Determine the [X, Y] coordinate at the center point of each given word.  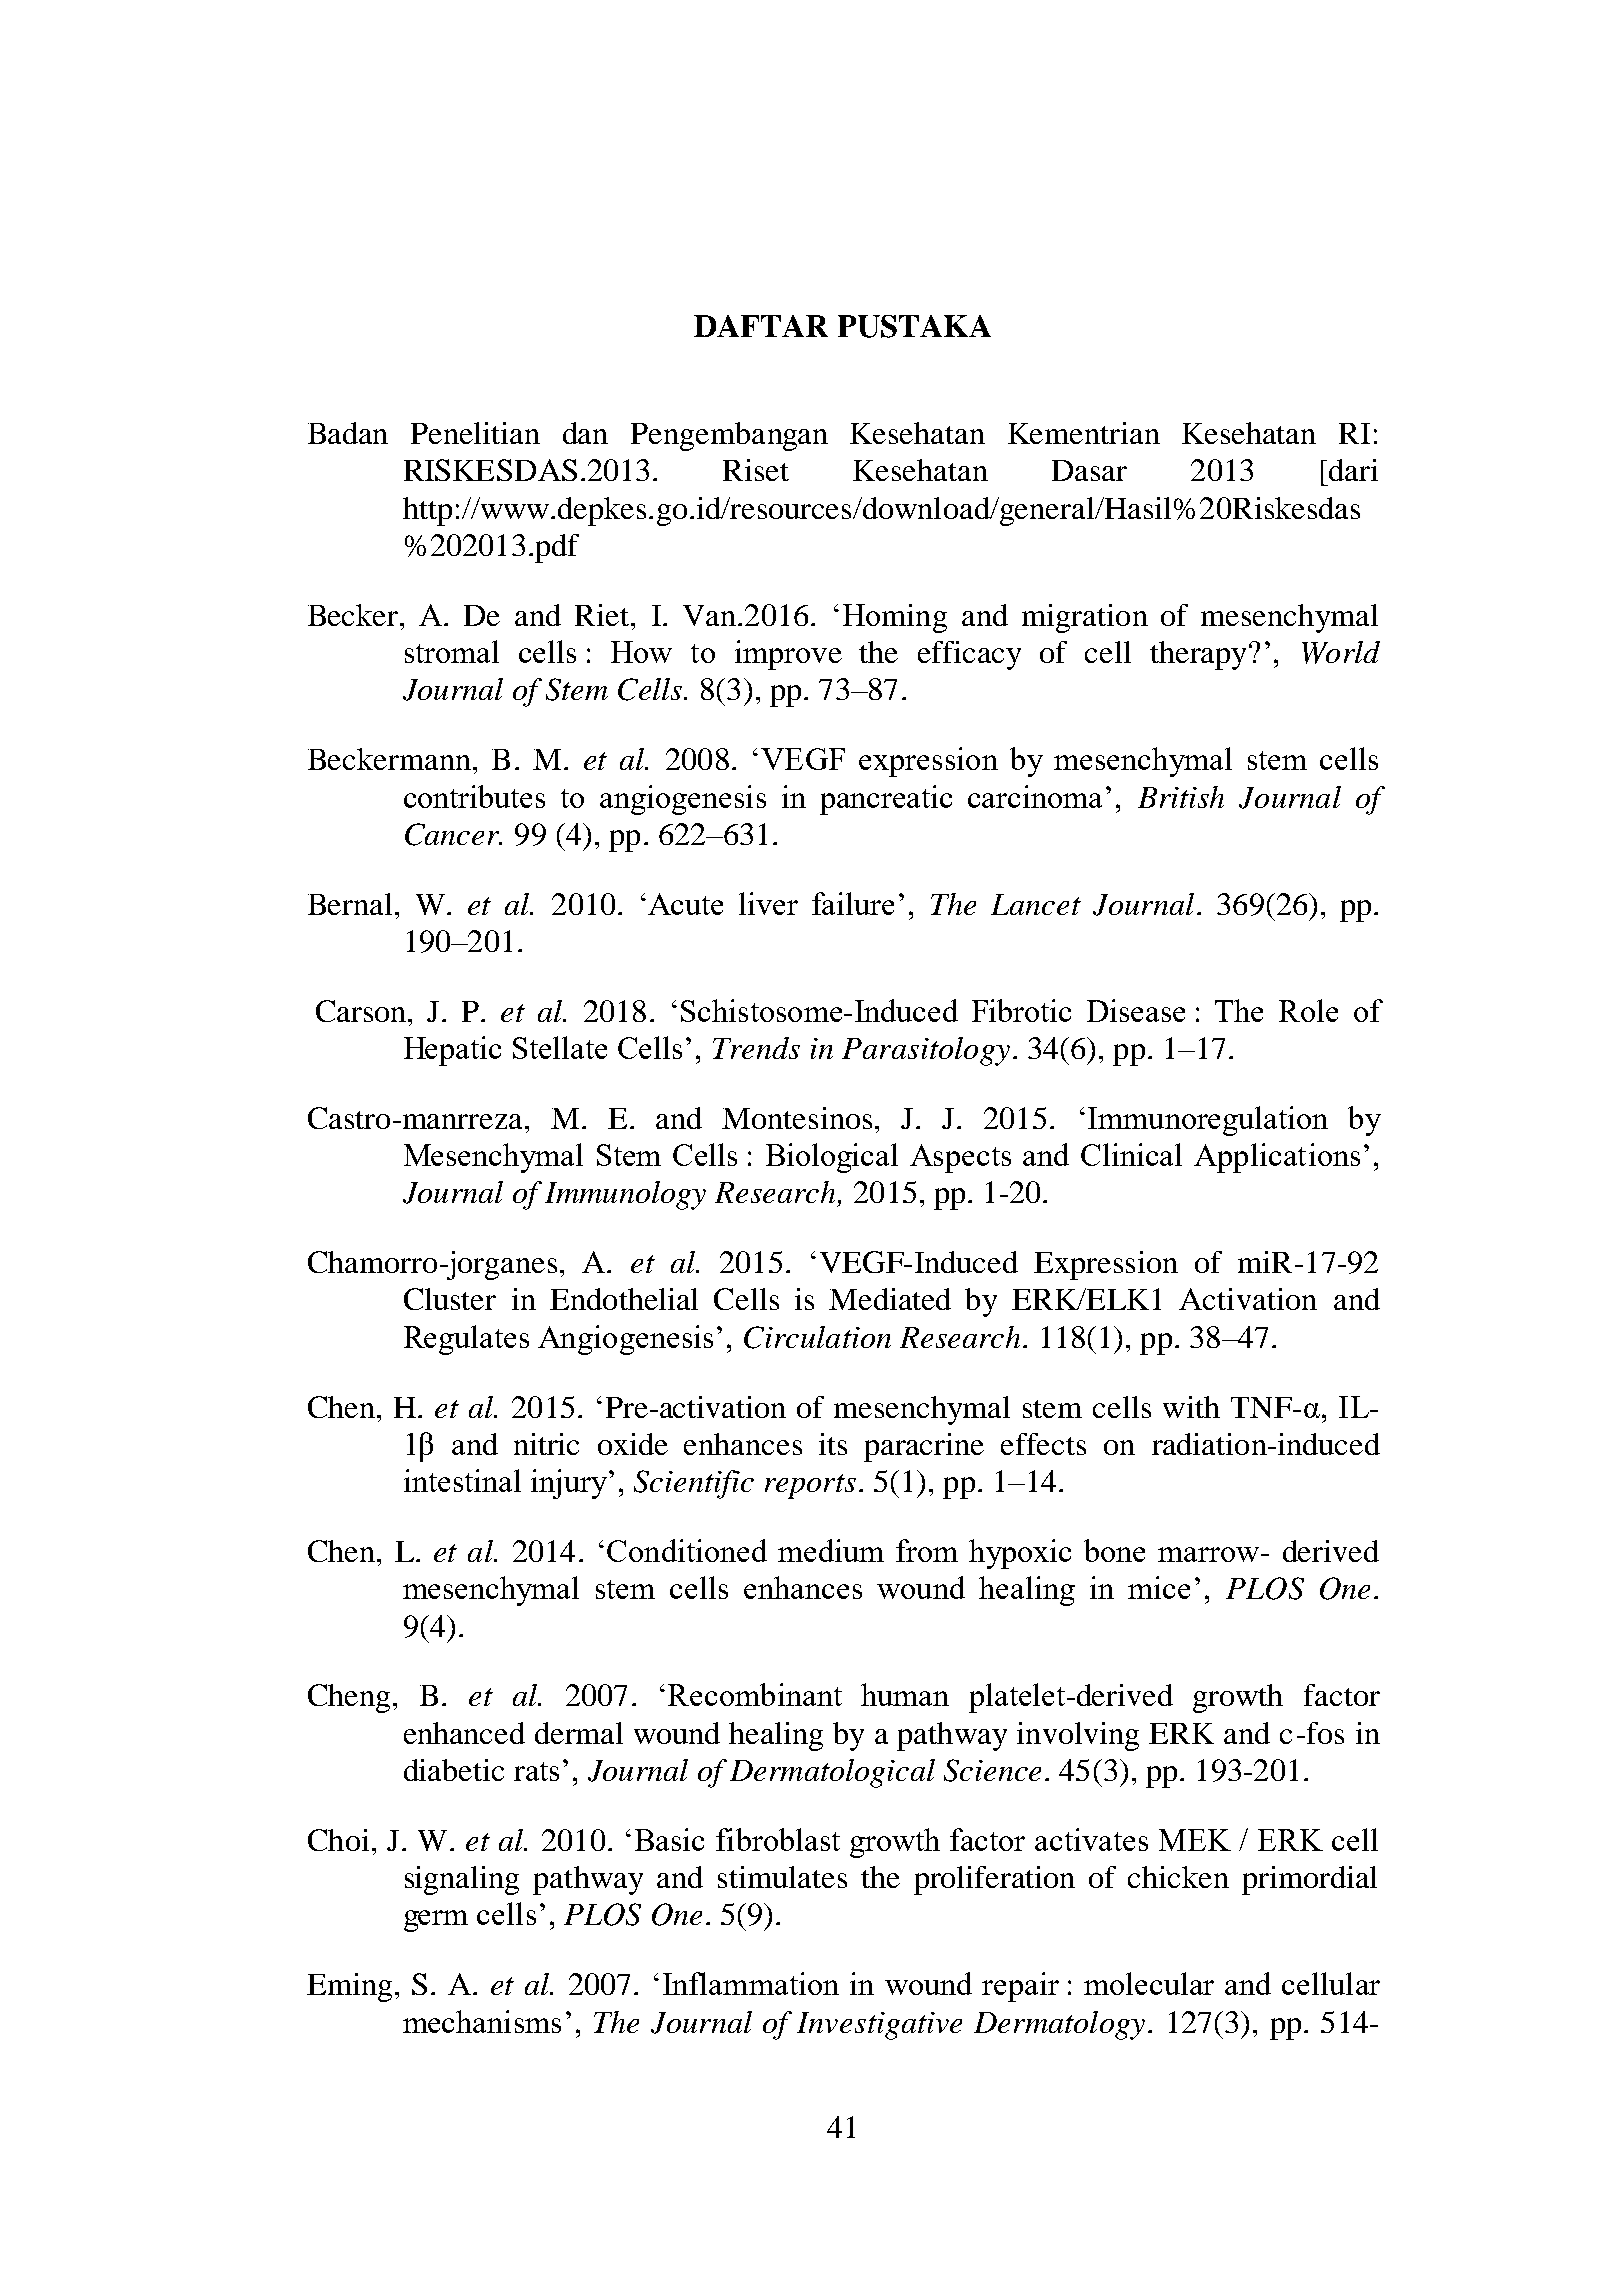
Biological [832, 1158]
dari [1353, 470]
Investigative [879, 2026]
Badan [348, 433]
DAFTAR [761, 326]
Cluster [450, 1299]
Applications [1277, 1158]
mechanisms [482, 2021]
